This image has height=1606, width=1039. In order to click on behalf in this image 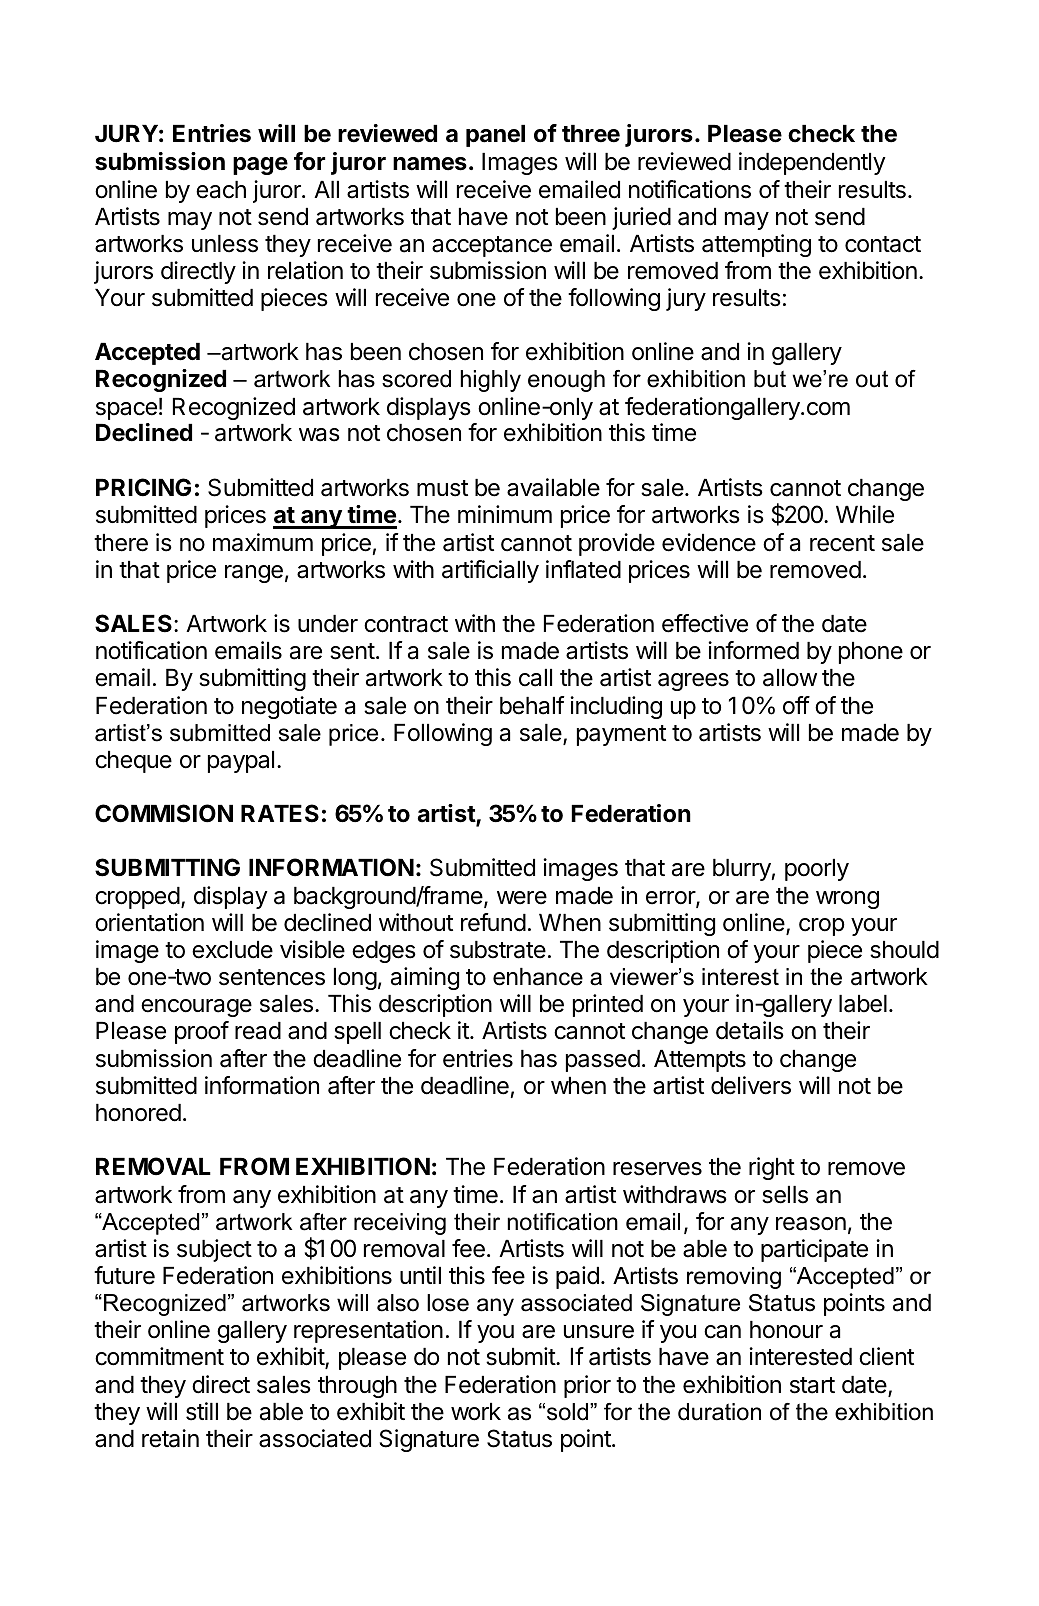, I will do `click(532, 705)`.
